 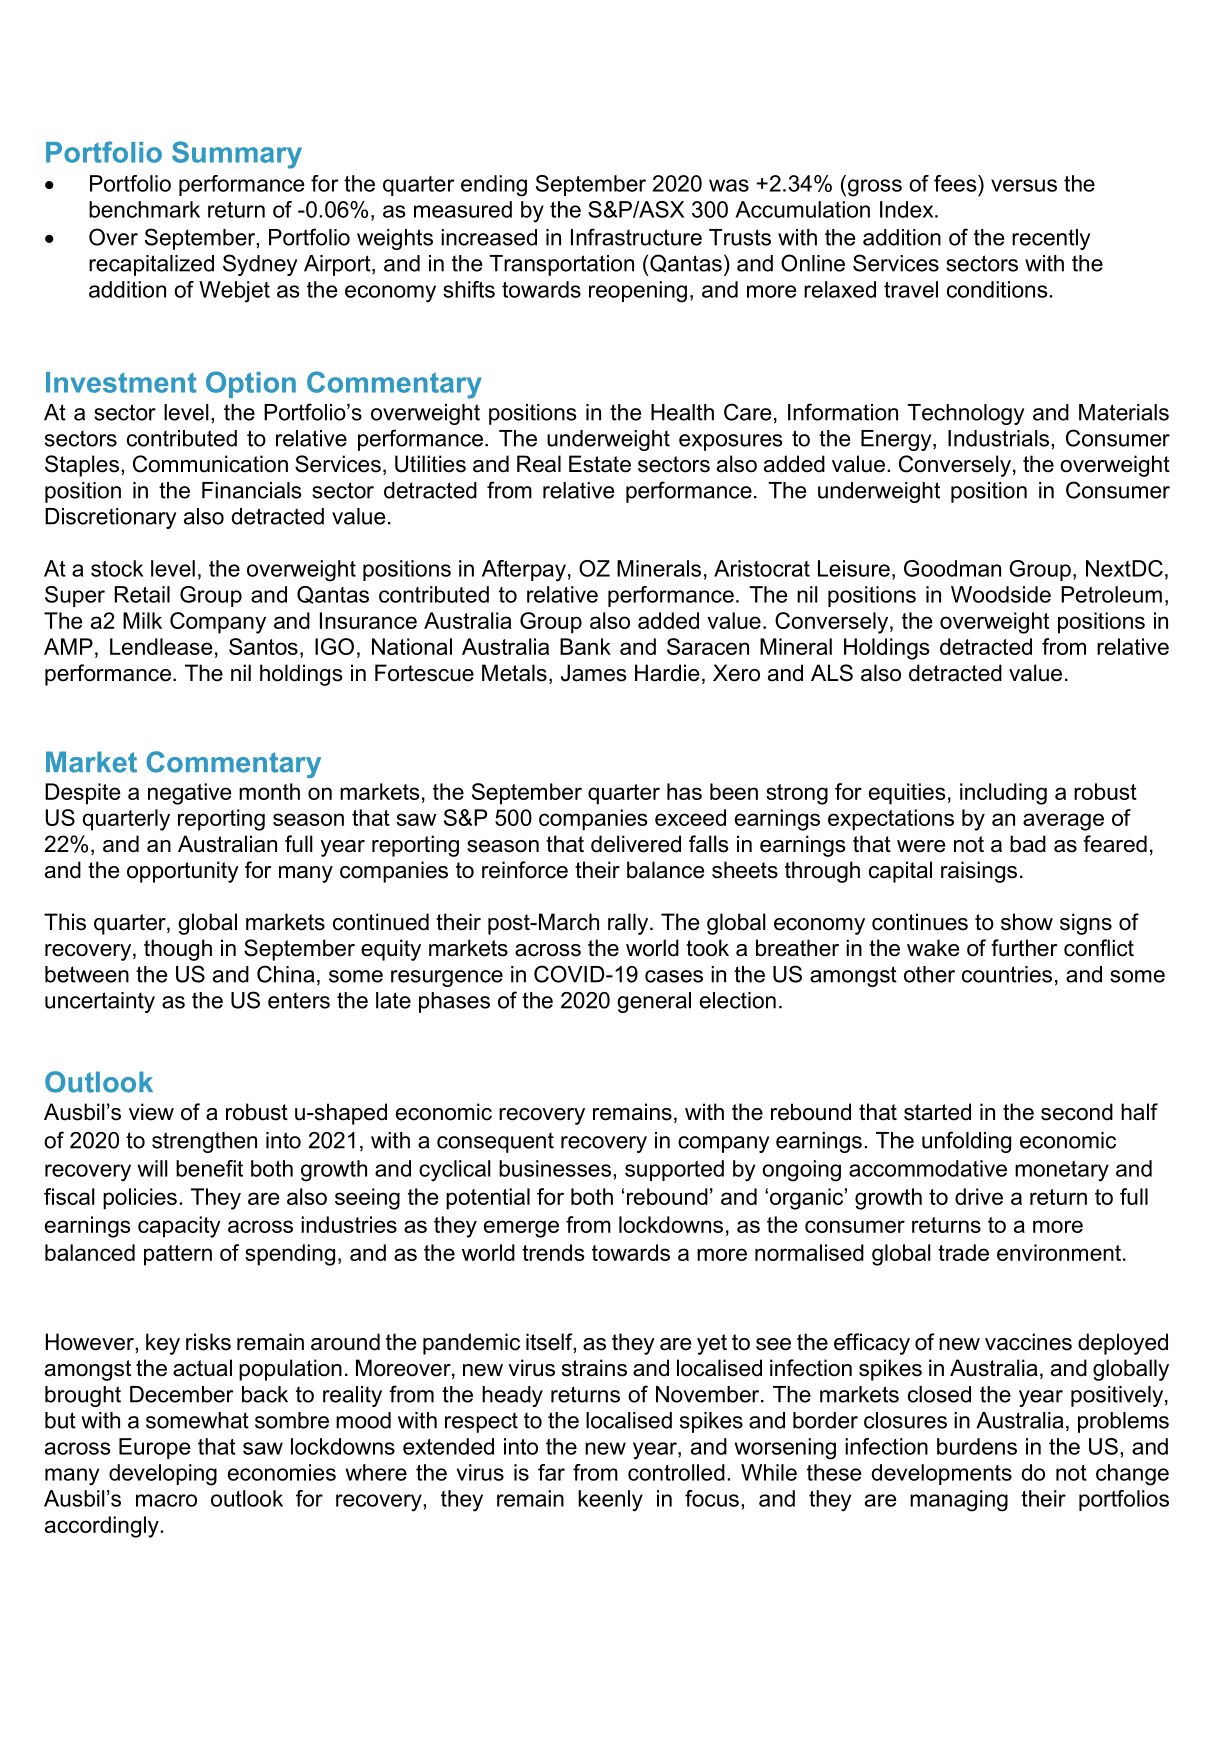 I want to click on versus, so click(x=1024, y=185).
